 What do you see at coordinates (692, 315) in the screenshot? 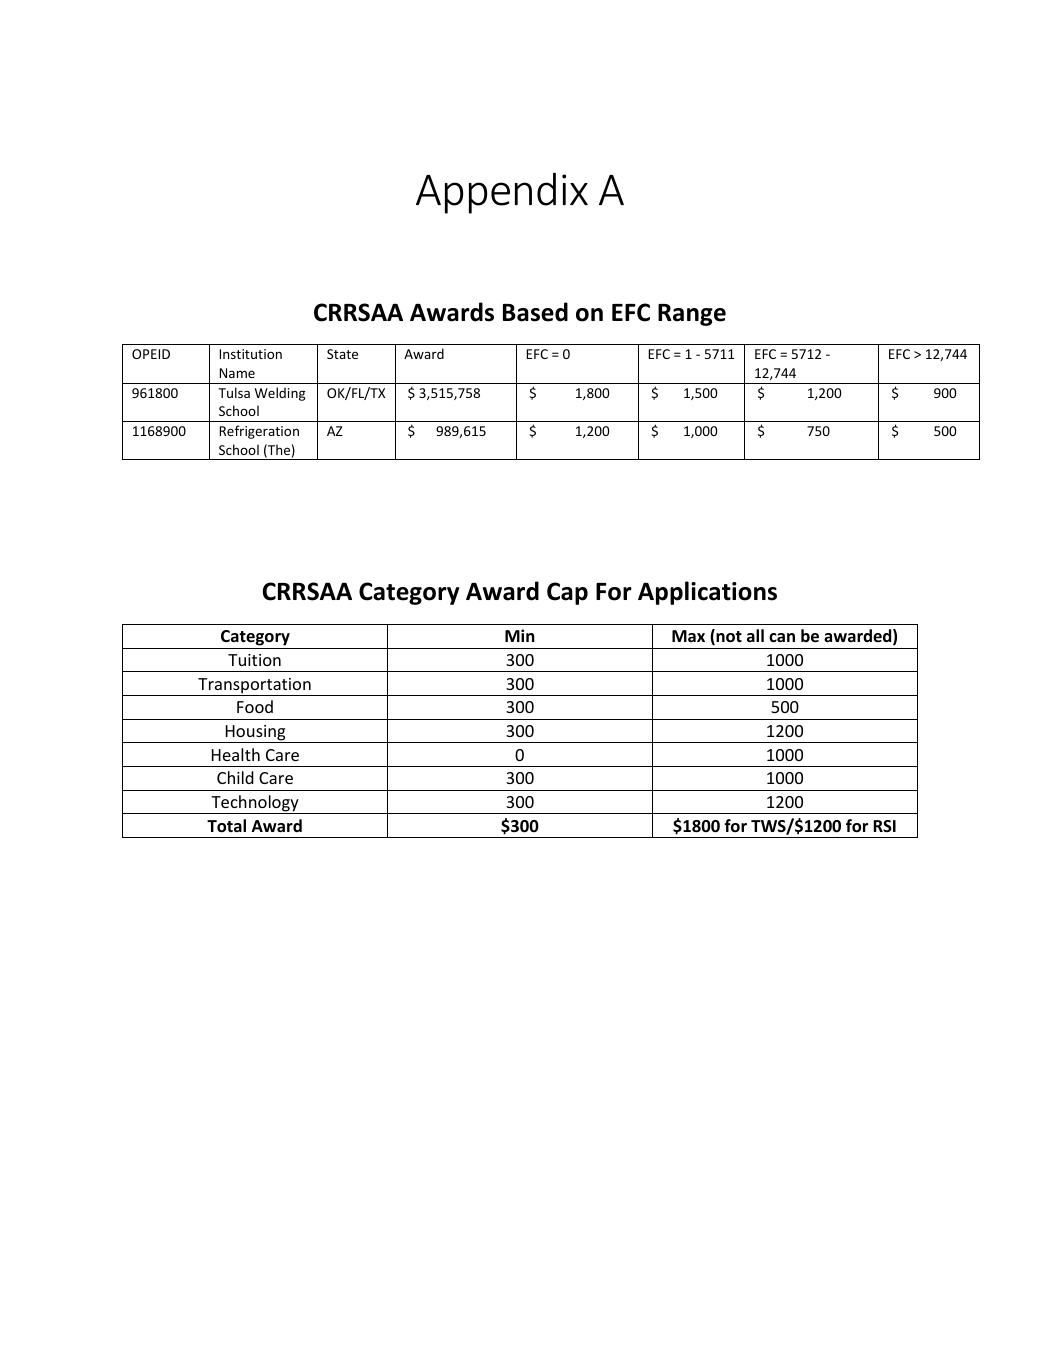
I see `Range` at bounding box center [692, 315].
